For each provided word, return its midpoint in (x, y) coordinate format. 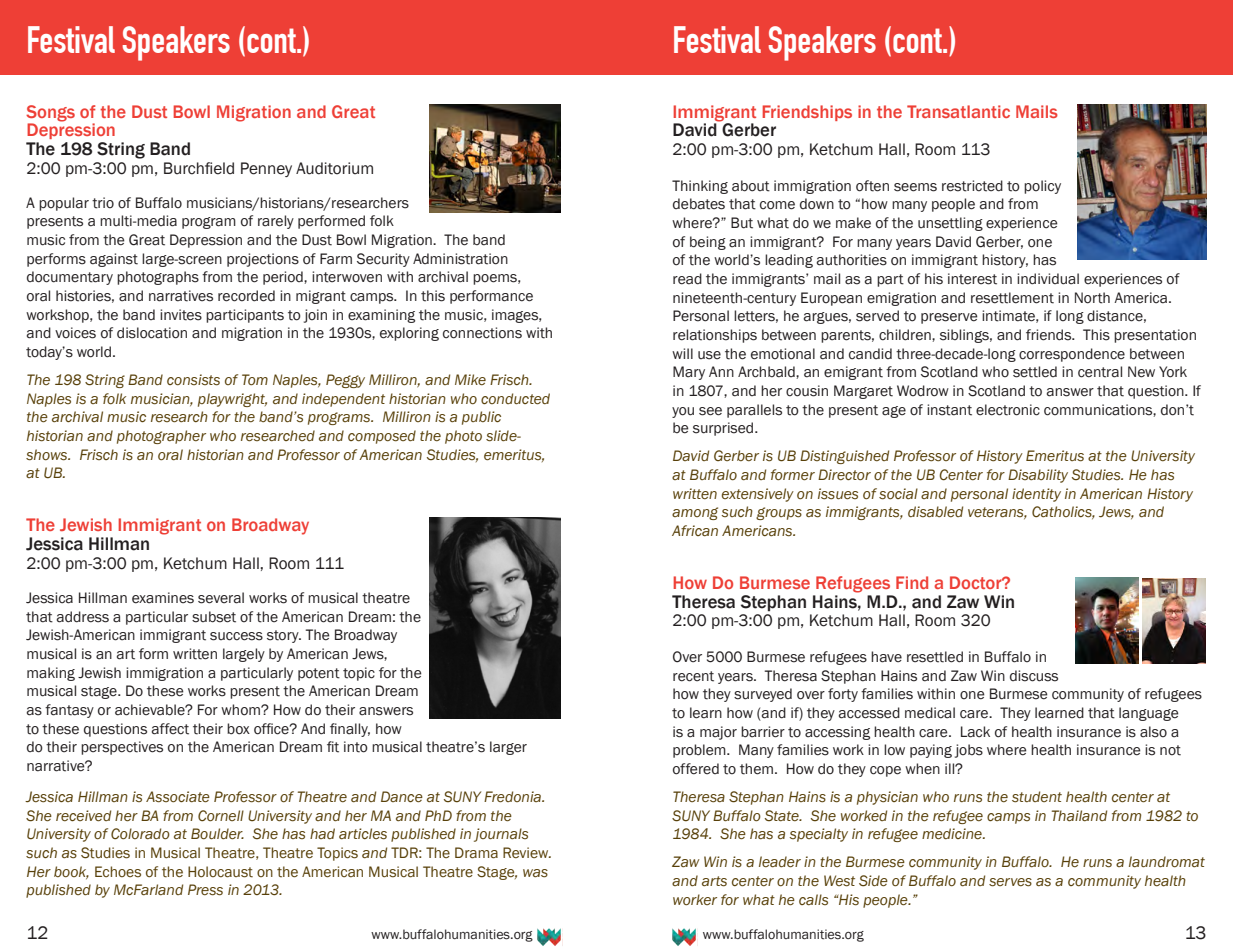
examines (163, 598)
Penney (266, 169)
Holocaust (220, 872)
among (695, 513)
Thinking (700, 187)
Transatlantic (958, 111)
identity (1036, 495)
